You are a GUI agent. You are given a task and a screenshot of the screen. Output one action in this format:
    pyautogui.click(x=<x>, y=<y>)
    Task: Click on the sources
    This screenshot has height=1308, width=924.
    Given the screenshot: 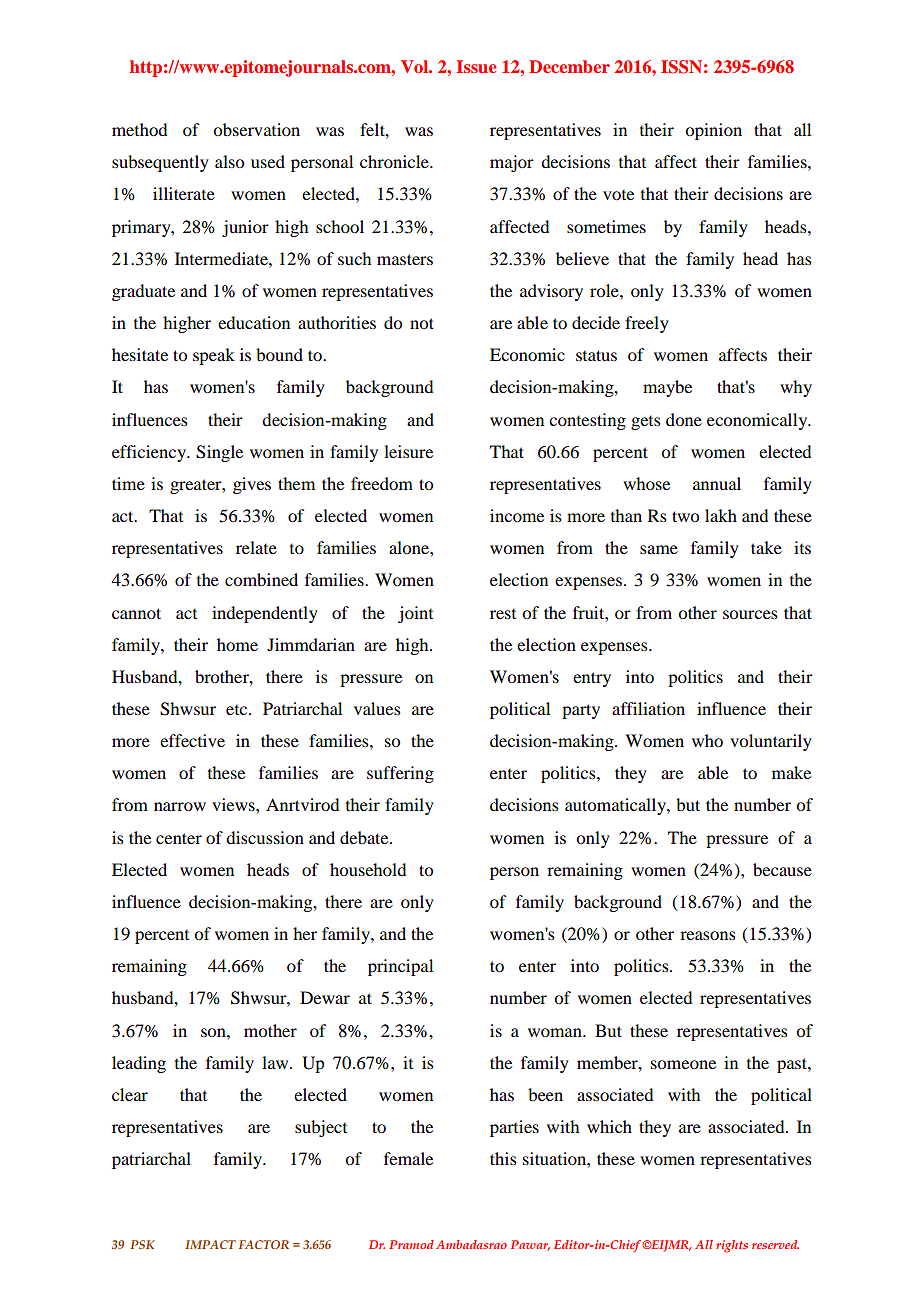 What is the action you would take?
    pyautogui.click(x=750, y=614)
